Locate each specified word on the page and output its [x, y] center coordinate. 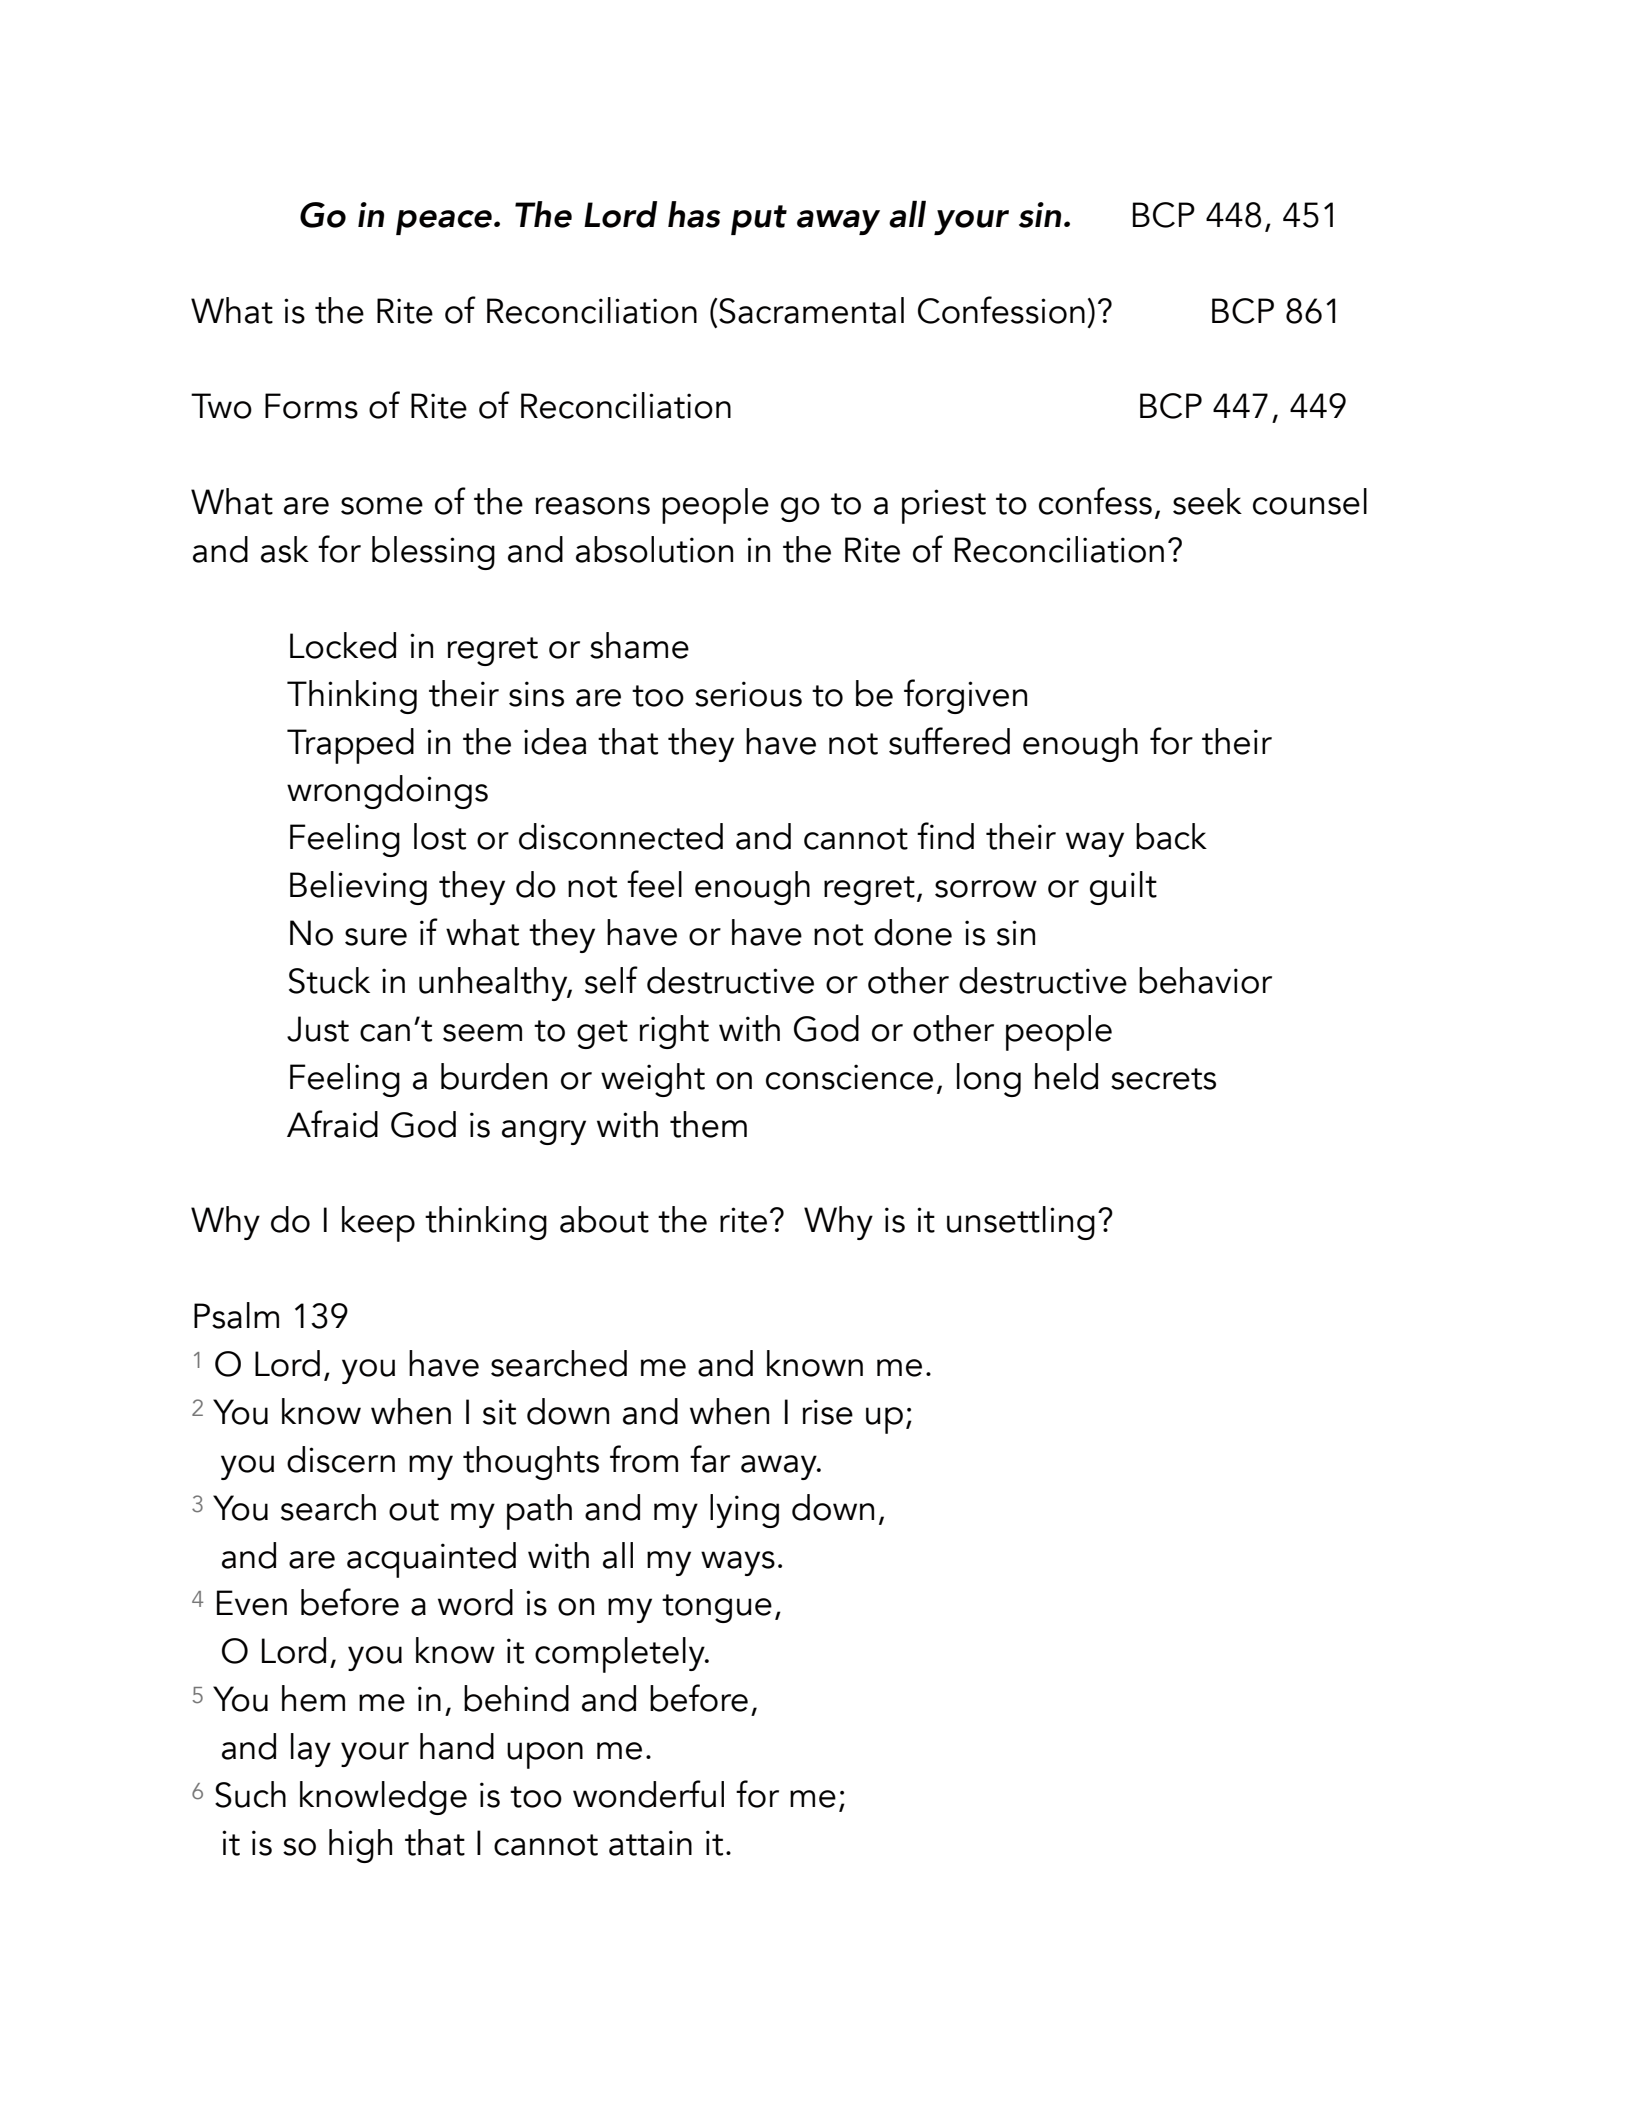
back [1171, 836]
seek [1207, 501]
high [360, 1846]
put [759, 220]
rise [828, 1412]
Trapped [350, 746]
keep [378, 1224]
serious [748, 694]
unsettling [1021, 1223]
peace [445, 222]
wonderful [648, 1794]
